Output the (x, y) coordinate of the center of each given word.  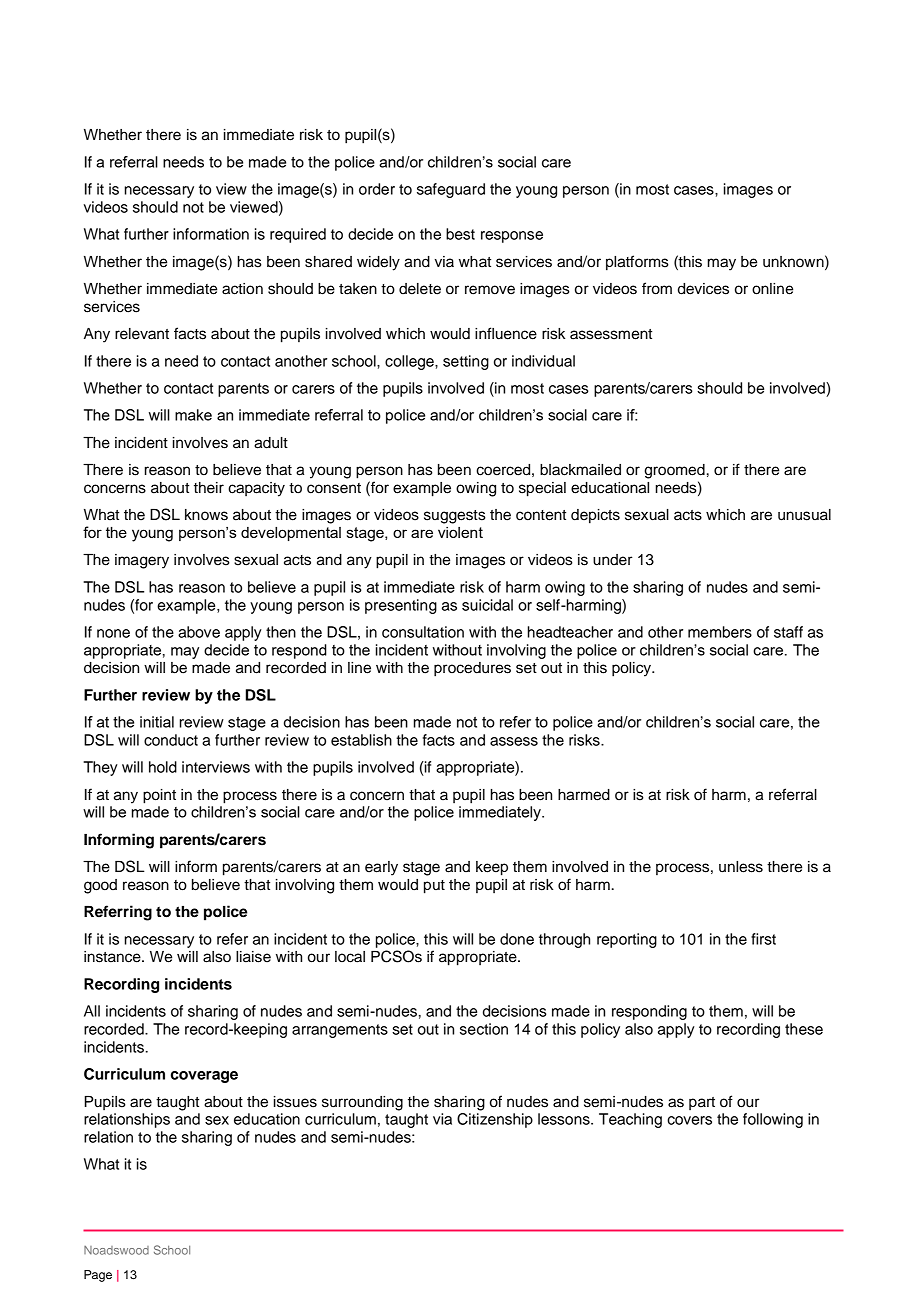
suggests (455, 517)
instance (113, 957)
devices (703, 289)
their (209, 488)
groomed (674, 471)
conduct (171, 740)
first (763, 939)
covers (689, 1120)
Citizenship (495, 1120)
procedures (472, 669)
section (484, 1029)
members (720, 632)
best (460, 234)
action (242, 289)
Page (98, 1276)
